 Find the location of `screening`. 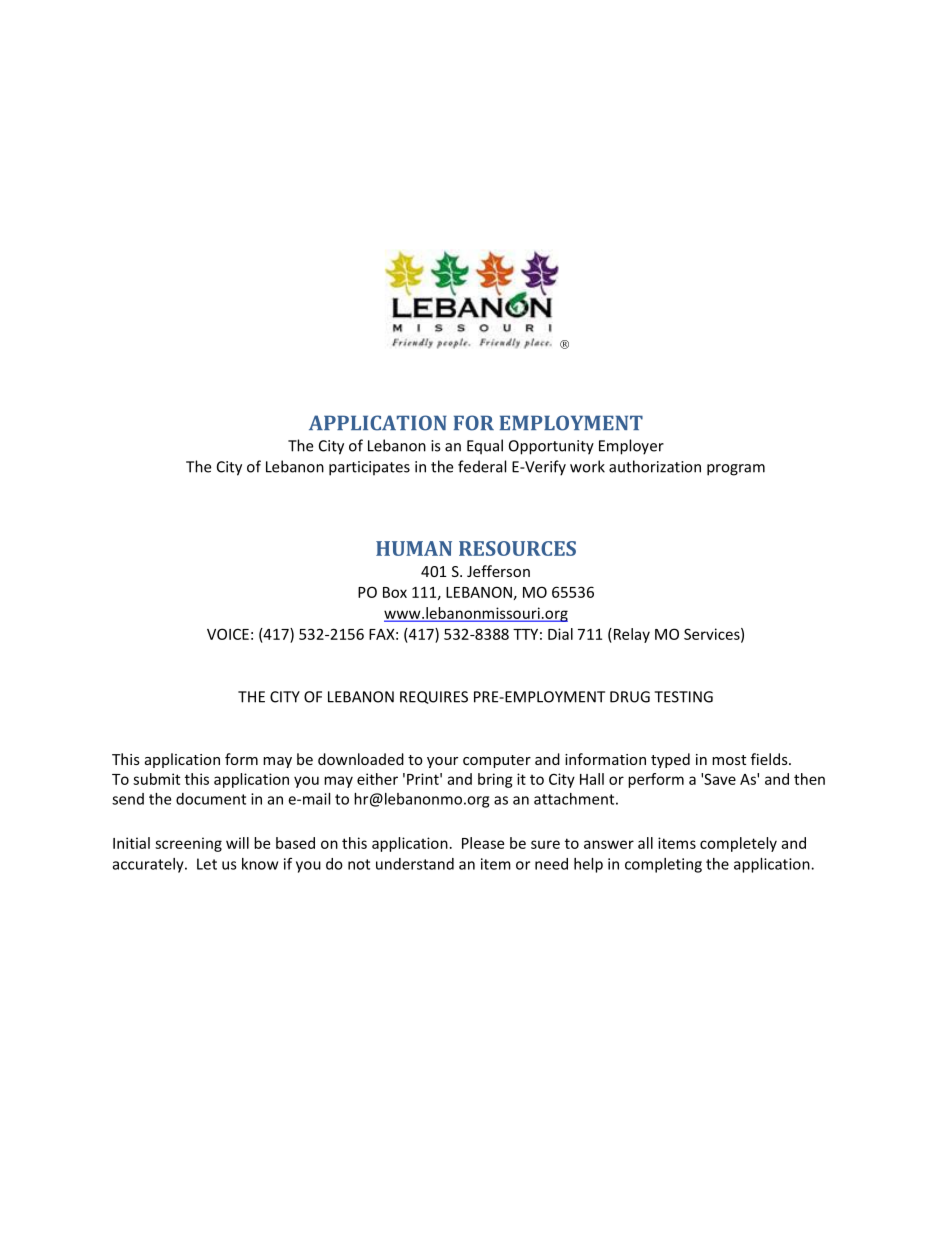

screening is located at coordinates (188, 844).
